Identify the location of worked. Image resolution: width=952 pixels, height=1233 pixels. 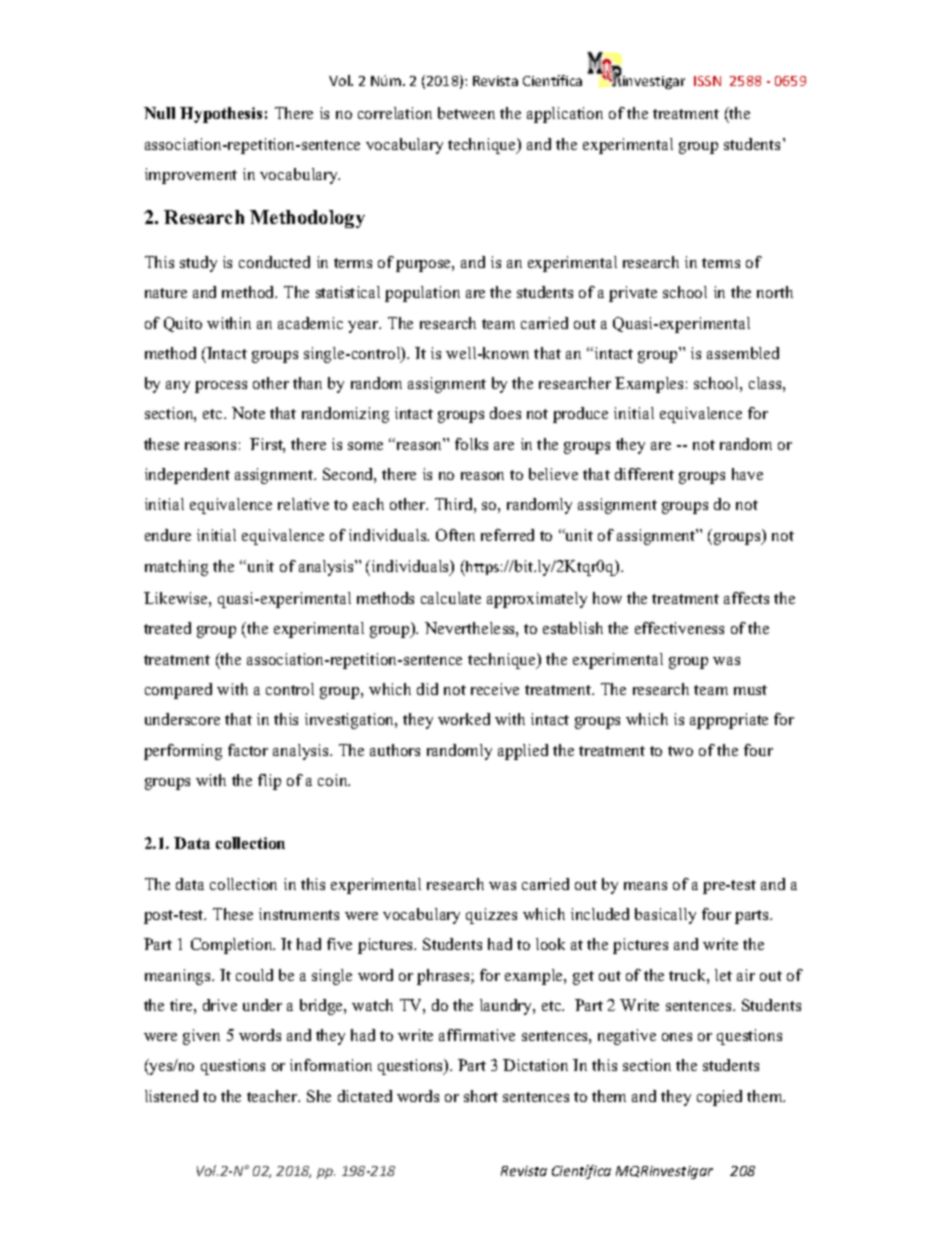
(464, 719).
